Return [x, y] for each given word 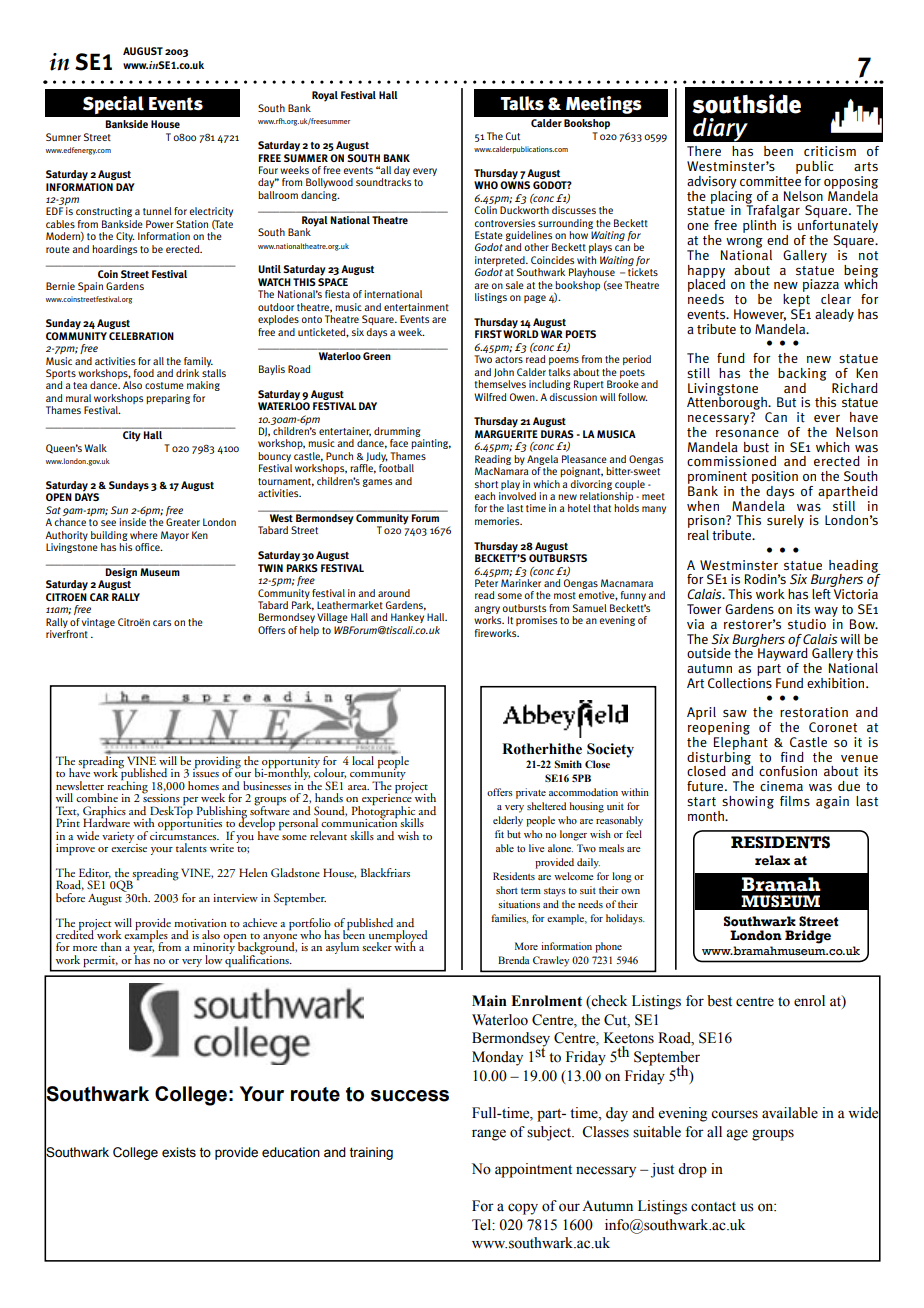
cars [162, 623]
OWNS [515, 184]
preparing [168, 399]
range [489, 1135]
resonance [747, 433]
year [143, 951]
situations [519, 904]
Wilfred [490, 397]
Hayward [783, 654]
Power [160, 224]
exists [179, 1152]
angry [487, 611]
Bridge [808, 937]
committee [770, 180]
